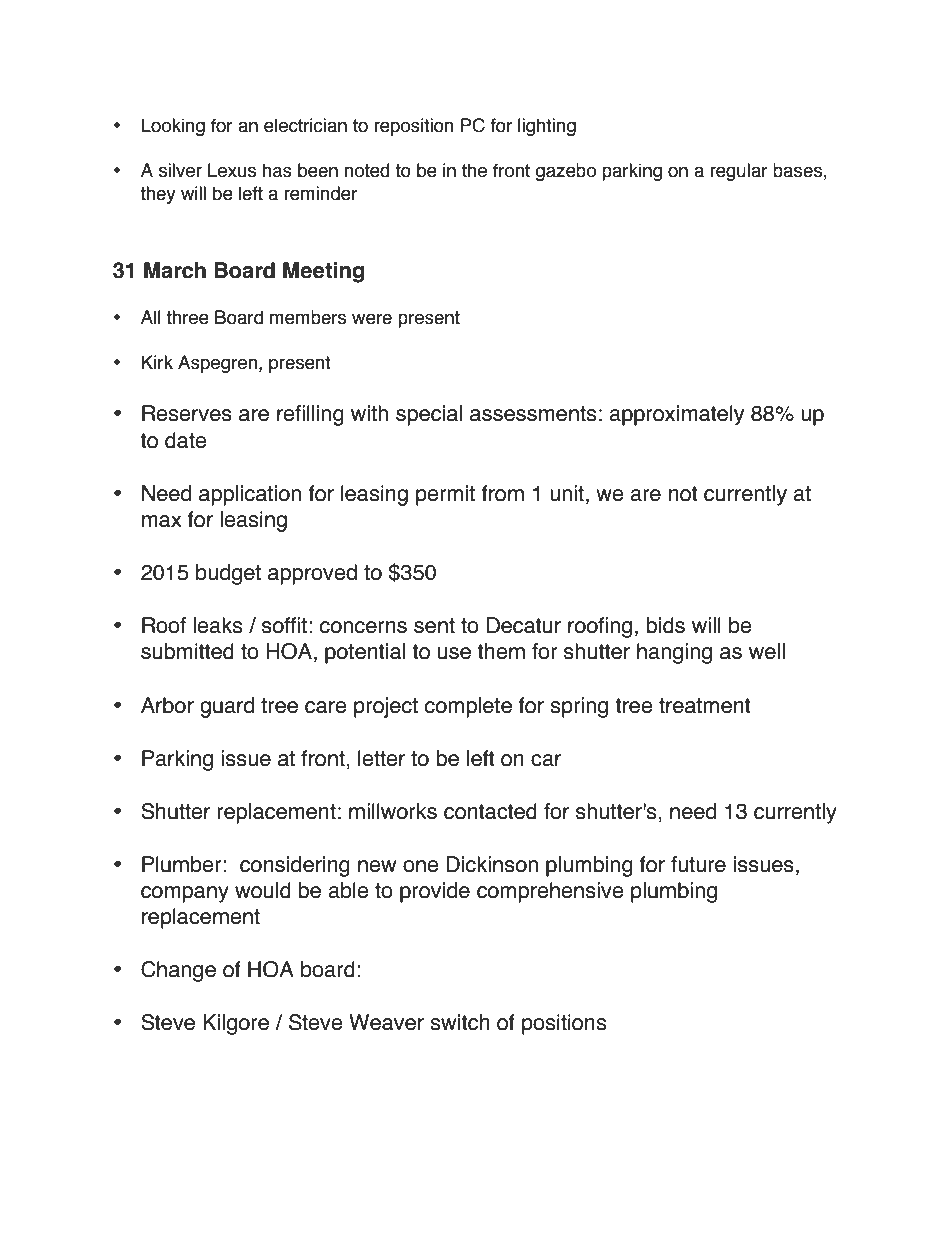  What do you see at coordinates (460, 1022) in the document?
I see `switch` at bounding box center [460, 1022].
